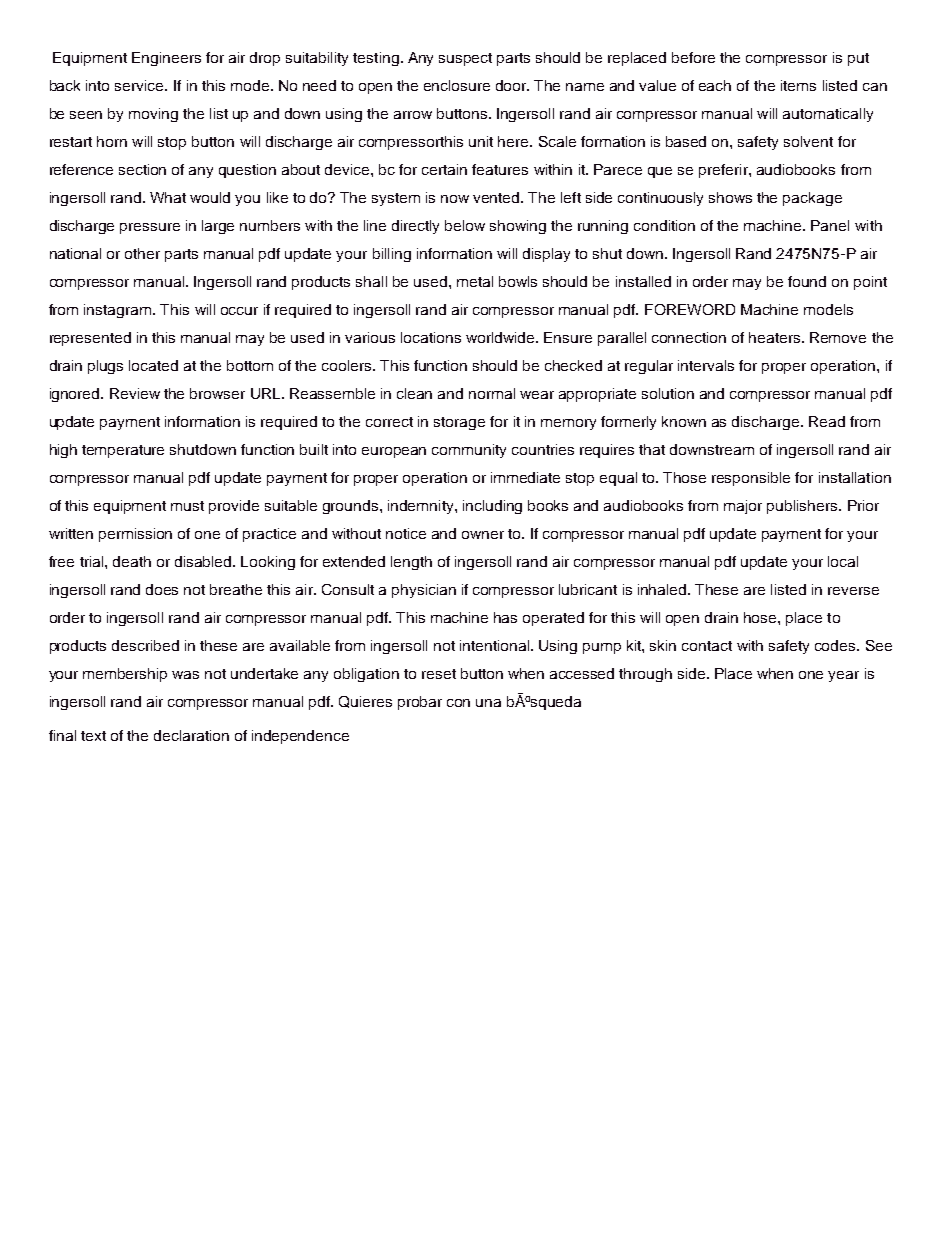  Describe the element at coordinates (191, 735) in the page. I see `declaration` at that location.
